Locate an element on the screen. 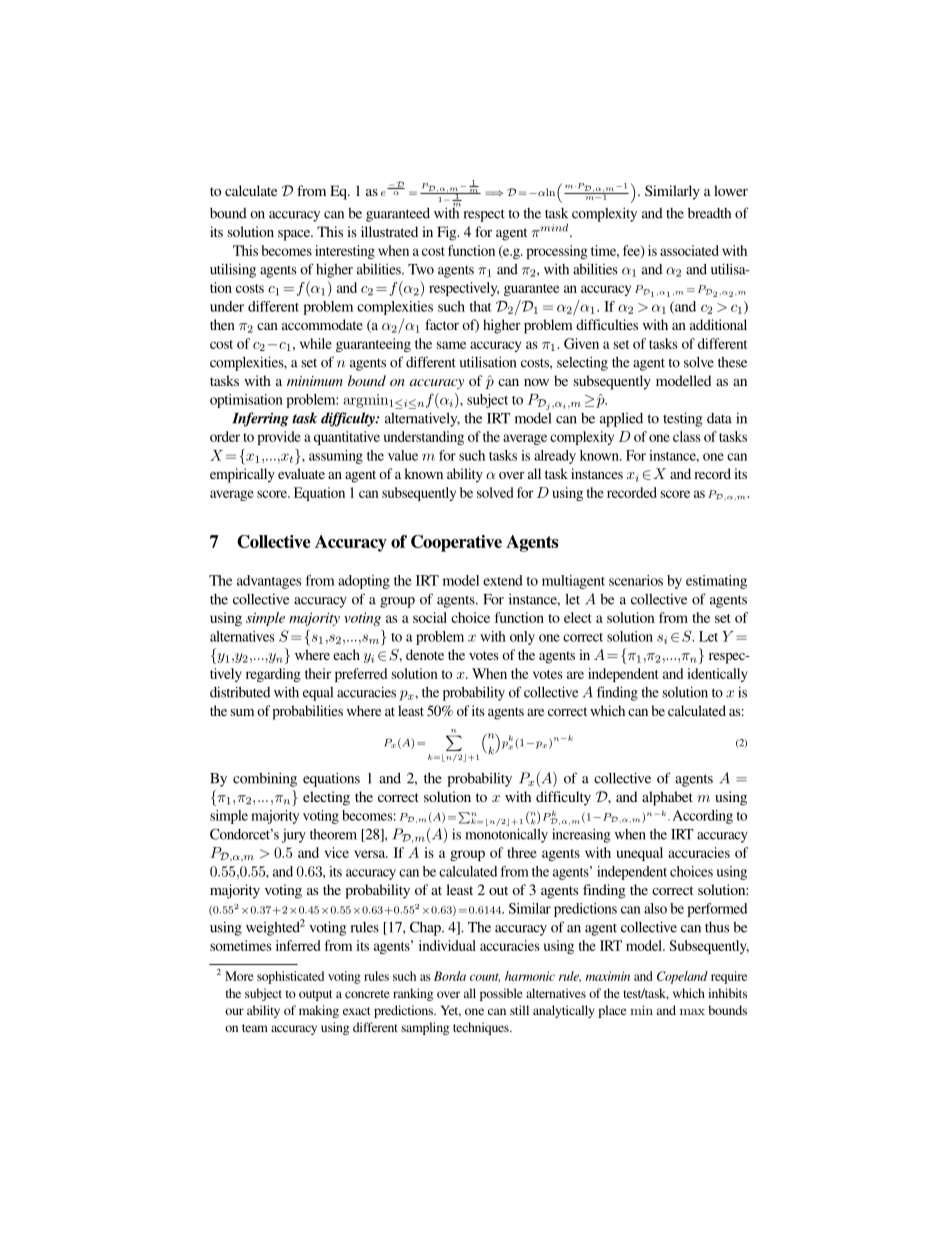 This screenshot has width=952, height=1233. breadth is located at coordinates (709, 213).
